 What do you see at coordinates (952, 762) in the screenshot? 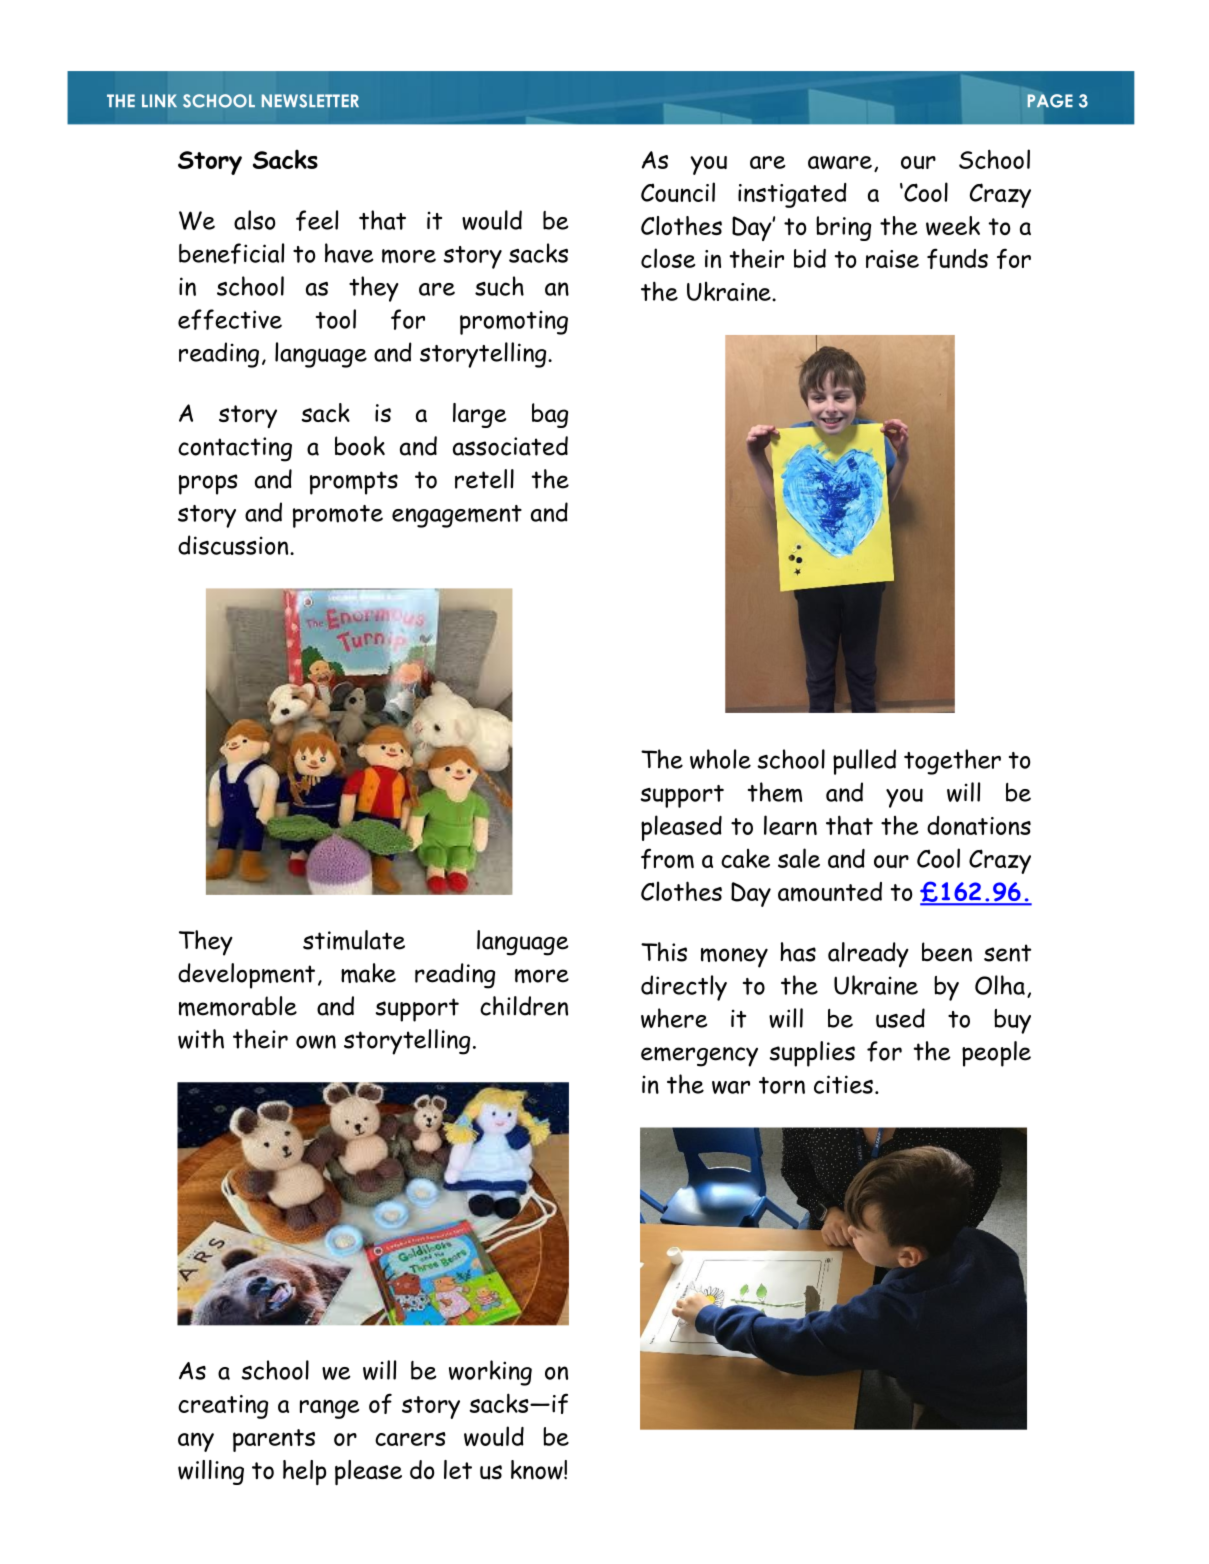
I see `together` at bounding box center [952, 762].
